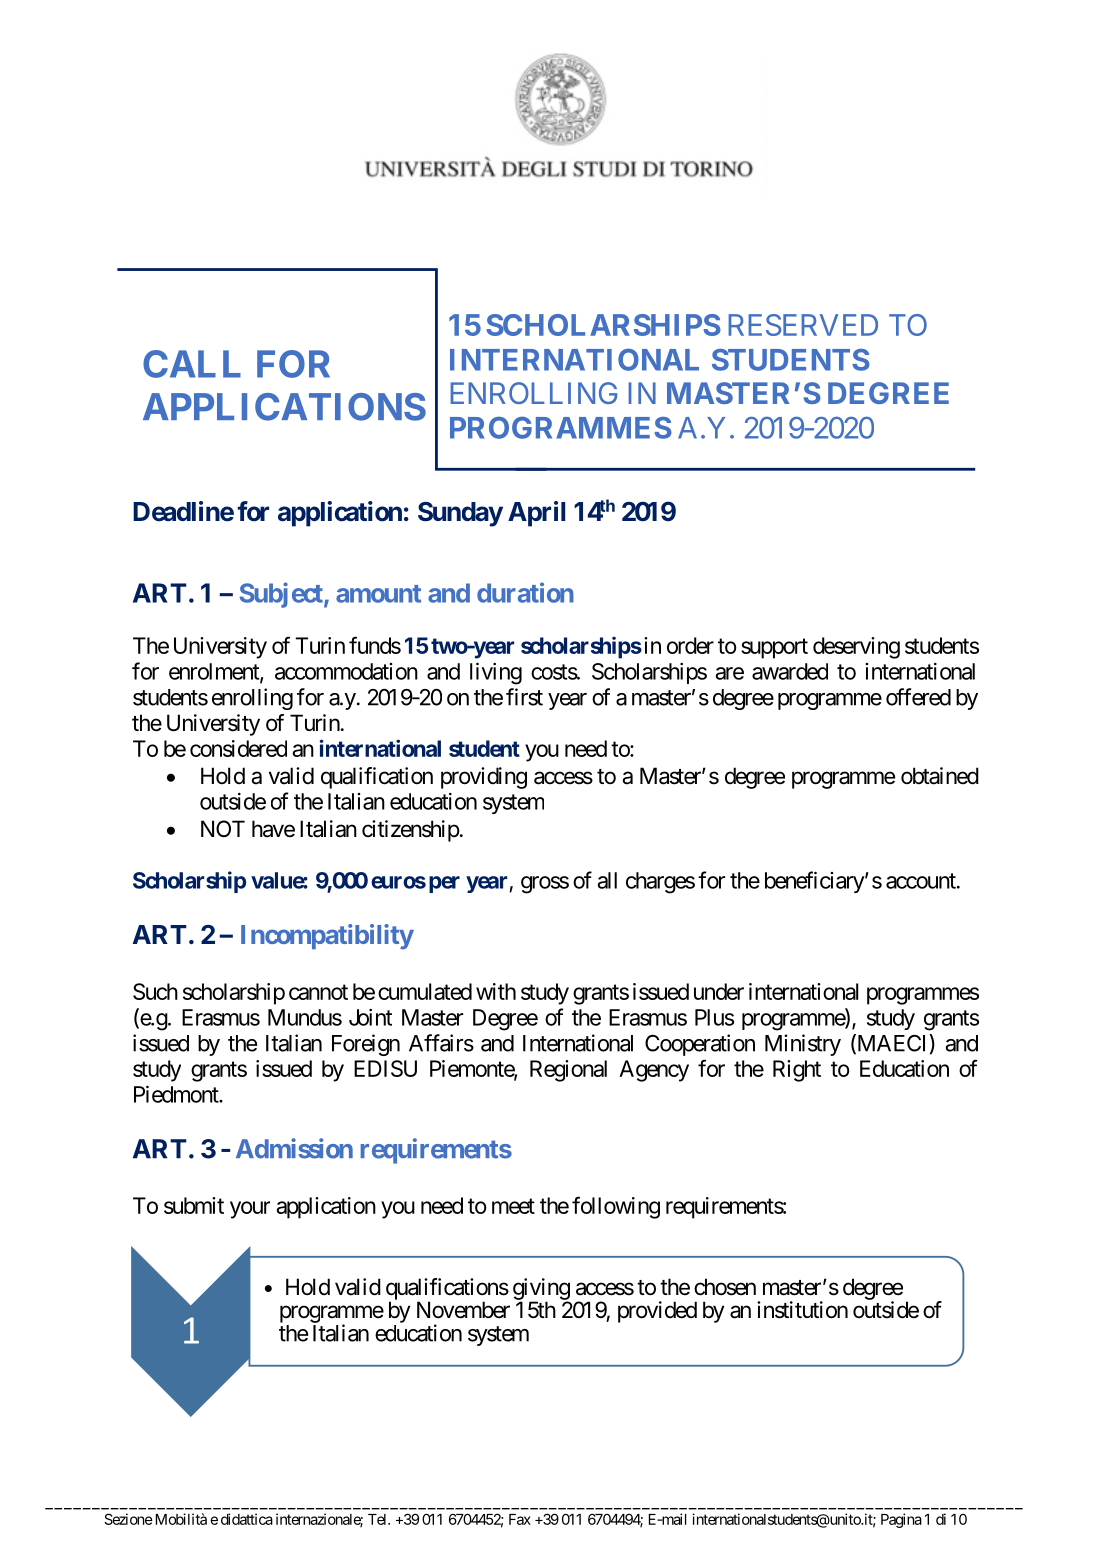 Image resolution: width=1109 pixels, height=1568 pixels. I want to click on duration, so click(525, 592).
